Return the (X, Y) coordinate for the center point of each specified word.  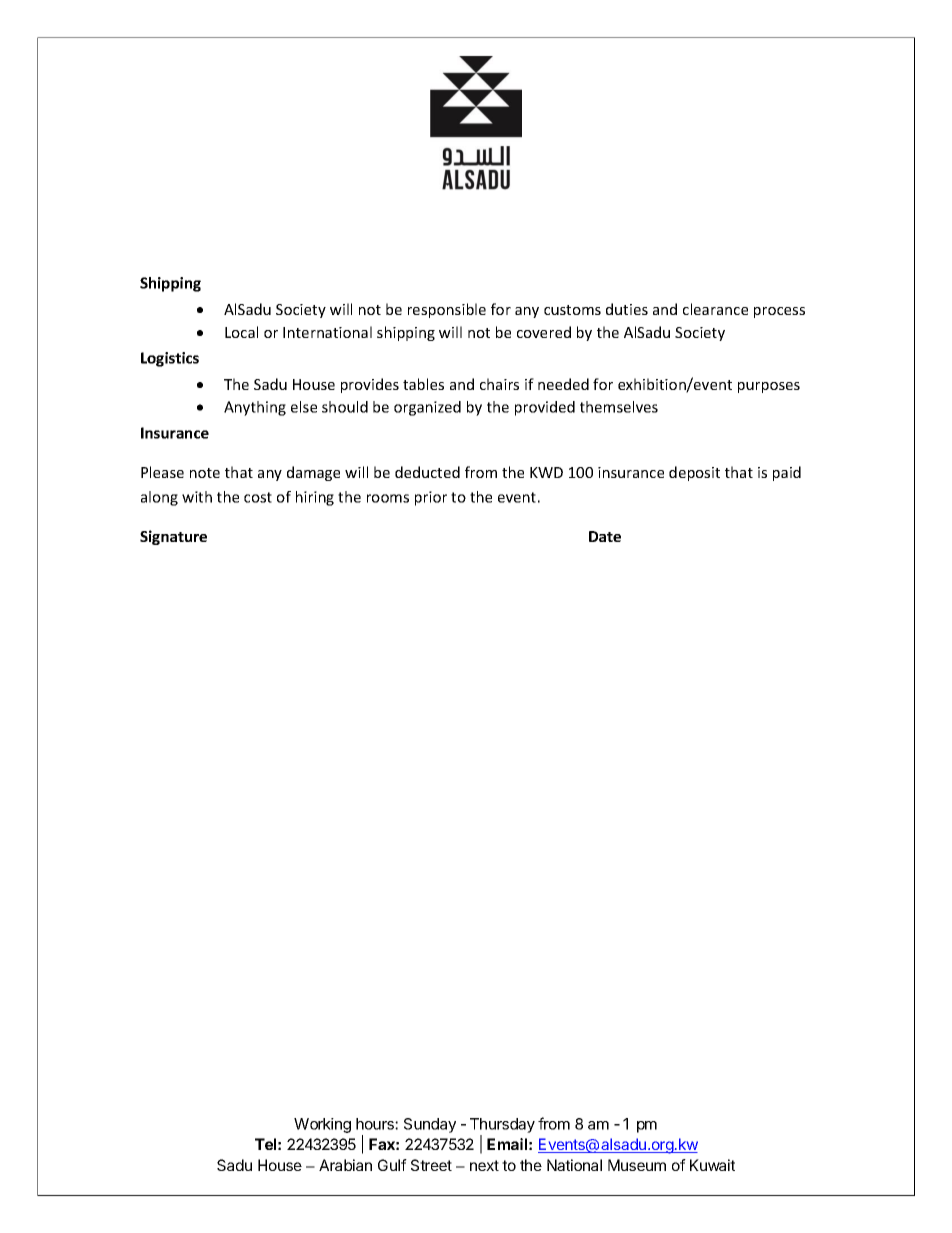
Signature (173, 537)
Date (605, 536)
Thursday (502, 1127)
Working (322, 1125)
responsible (447, 310)
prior (431, 498)
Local (241, 332)
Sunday (430, 1125)
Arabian (345, 1165)
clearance (715, 309)
